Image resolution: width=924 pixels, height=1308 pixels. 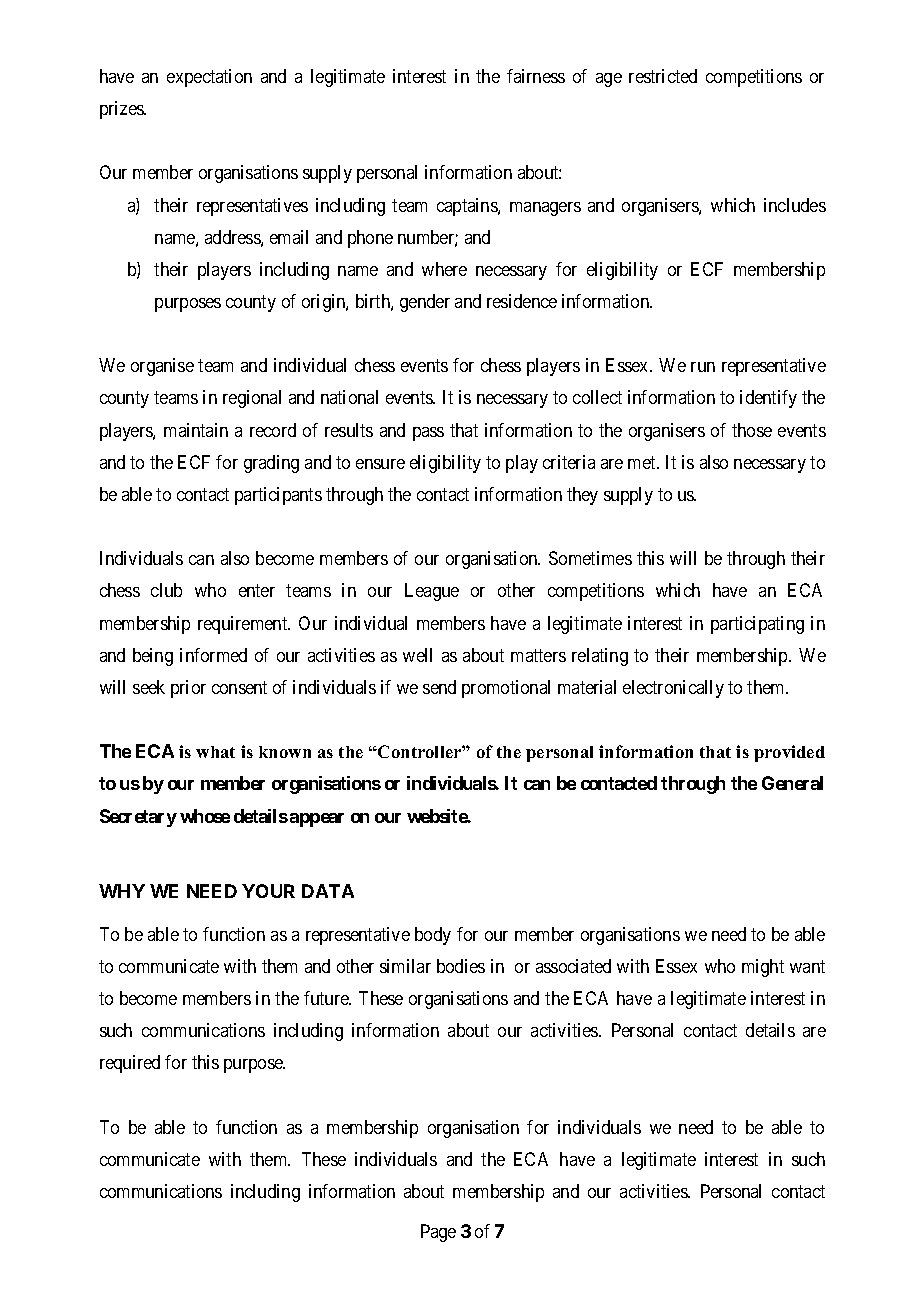 I want to click on fairness, so click(x=536, y=76).
